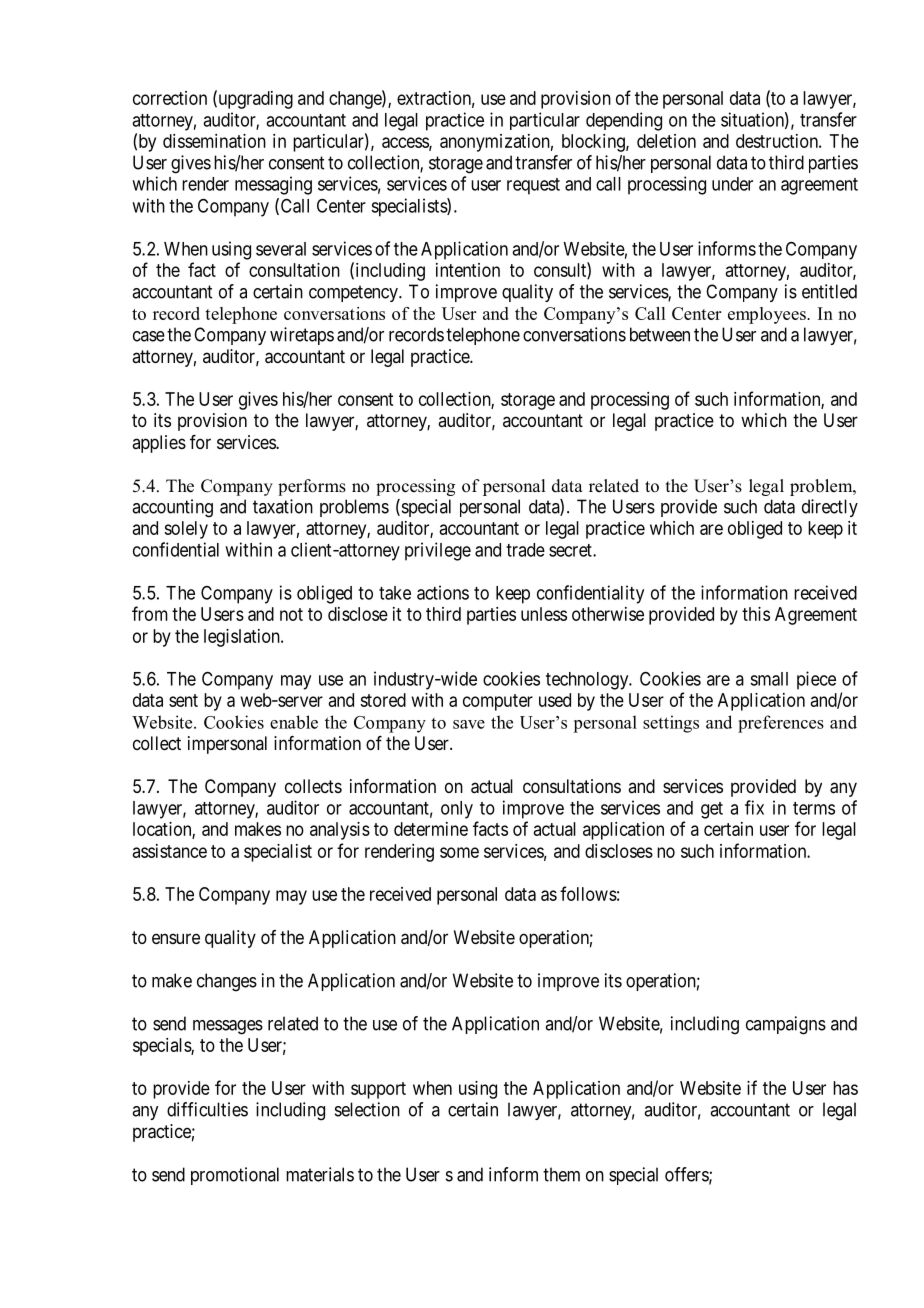 Image resolution: width=924 pixels, height=1308 pixels. I want to click on dissemination, so click(214, 141).
